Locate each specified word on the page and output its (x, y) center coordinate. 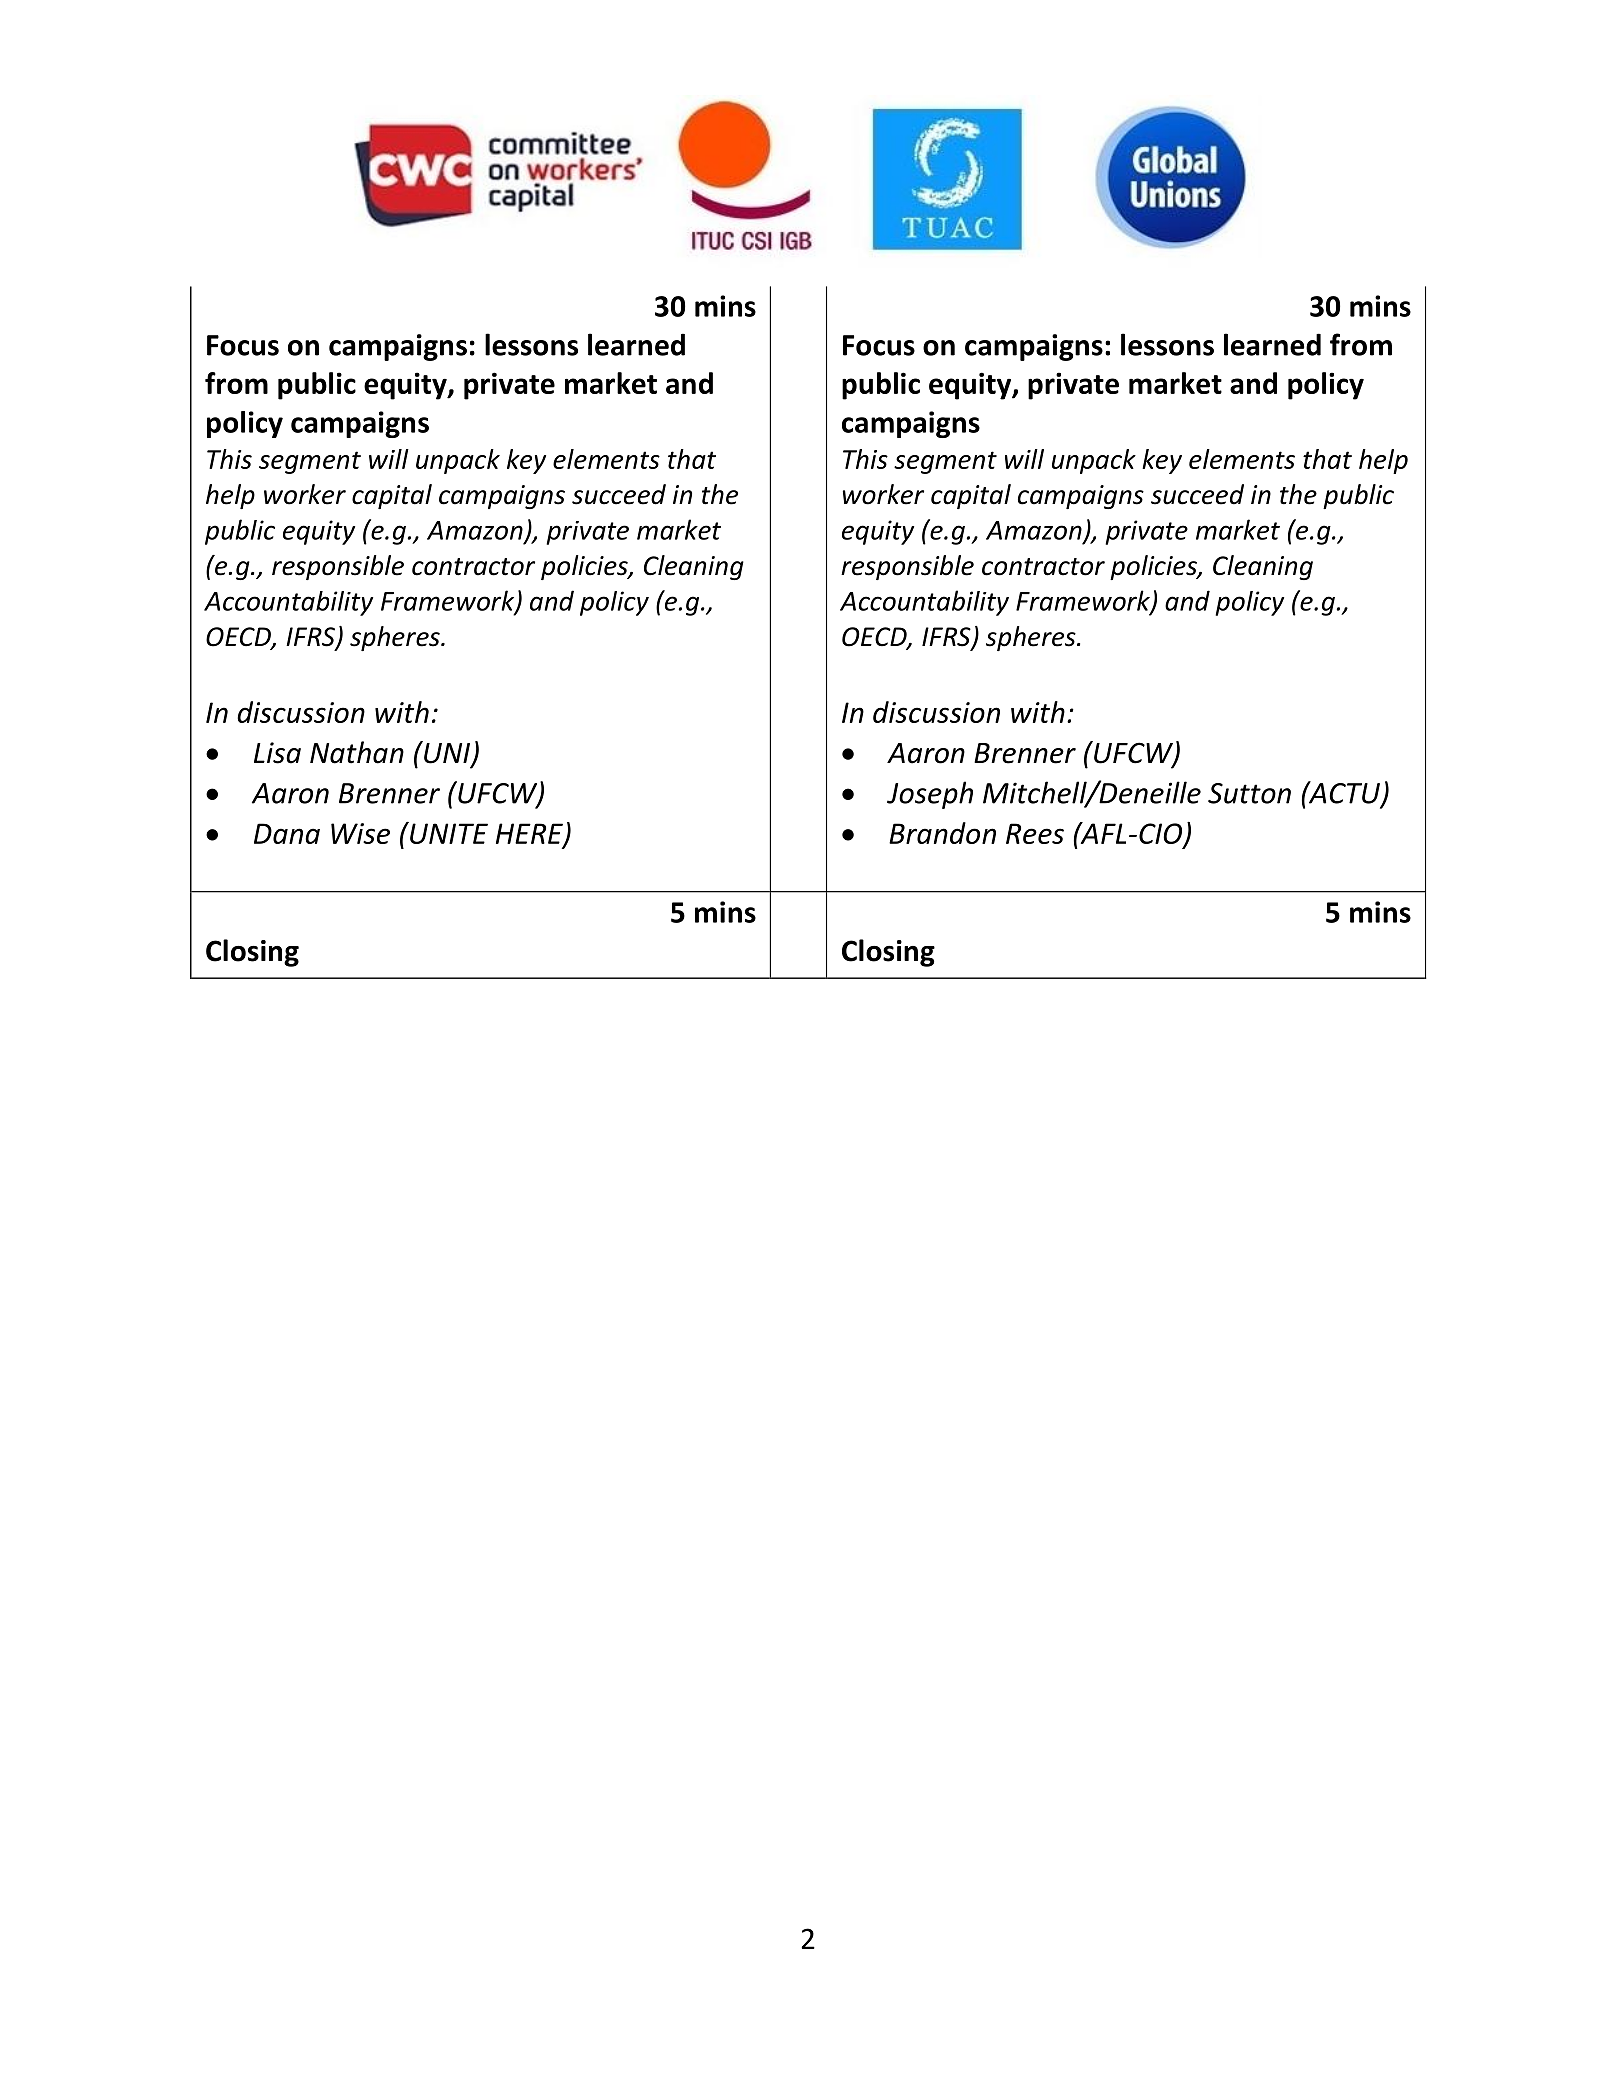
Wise (360, 833)
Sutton (1249, 793)
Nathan (357, 752)
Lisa (277, 753)
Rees (1035, 833)
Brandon (942, 833)
